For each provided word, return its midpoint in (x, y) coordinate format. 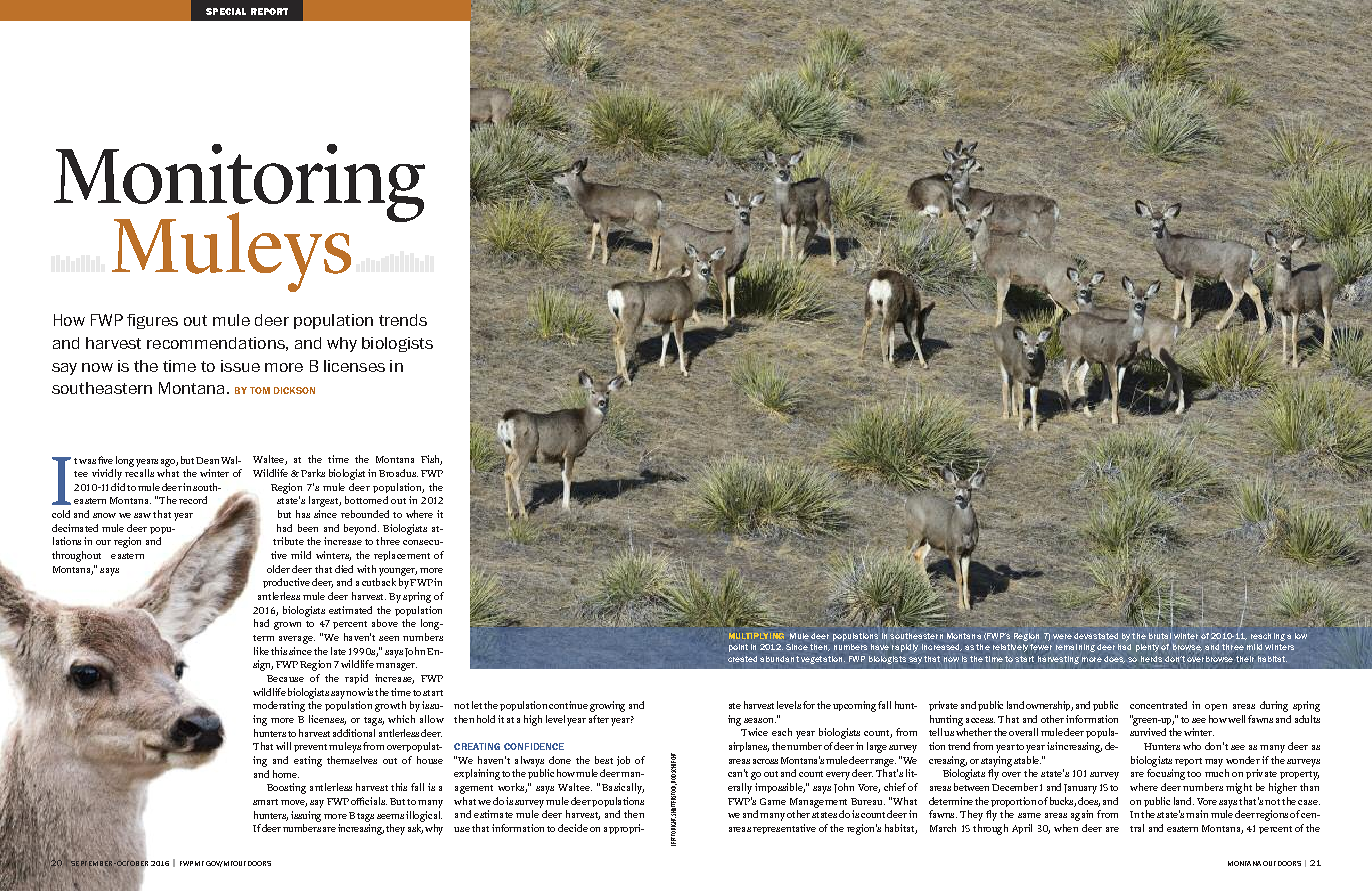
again (1082, 815)
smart (265, 802)
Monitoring (239, 184)
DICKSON (294, 390)
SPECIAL (226, 11)
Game (773, 801)
